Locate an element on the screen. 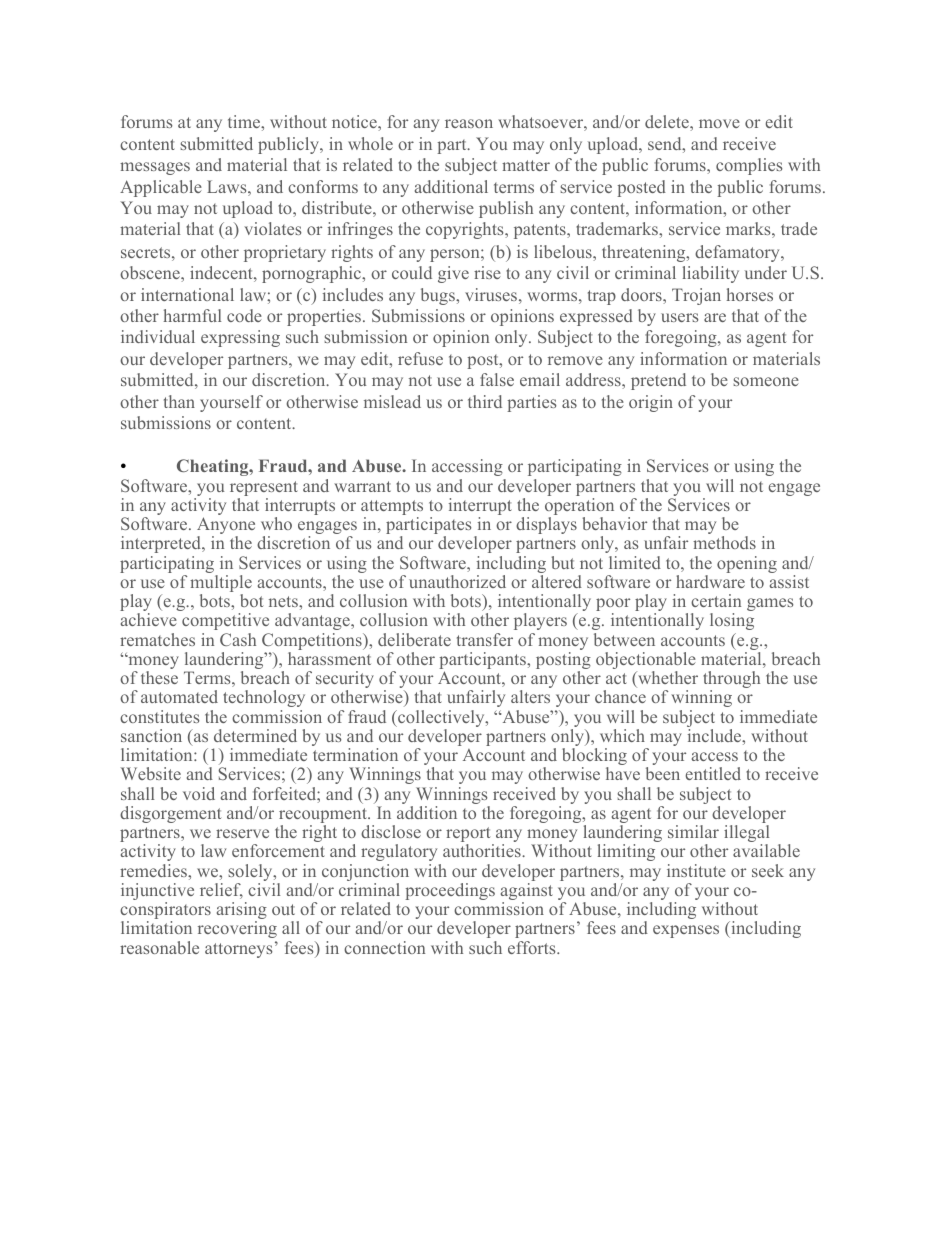 This screenshot has height=1233, width=952. matter is located at coordinates (526, 165).
